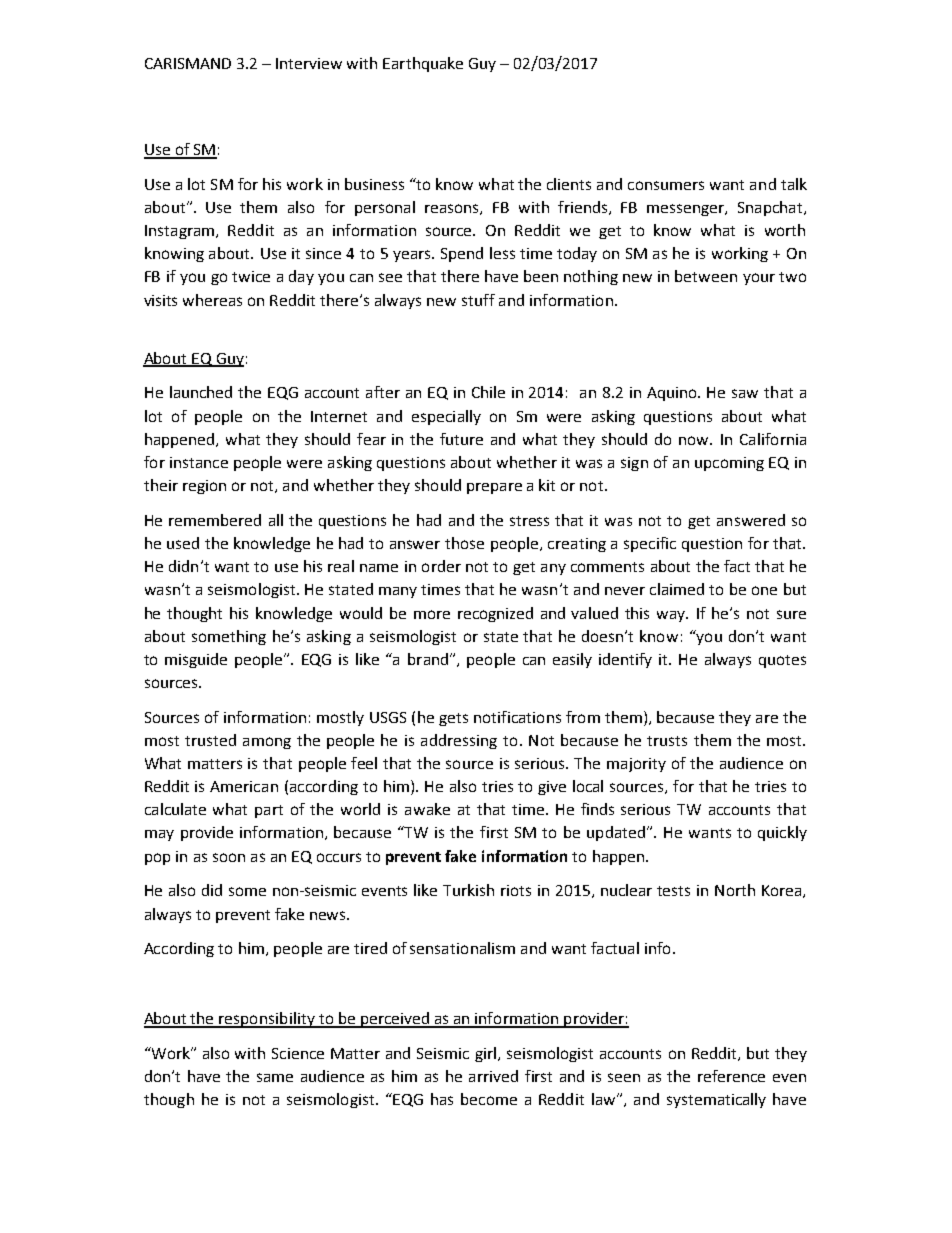 This image has height=1233, width=952. Describe the element at coordinates (745, 393) in the image. I see `saw` at that location.
